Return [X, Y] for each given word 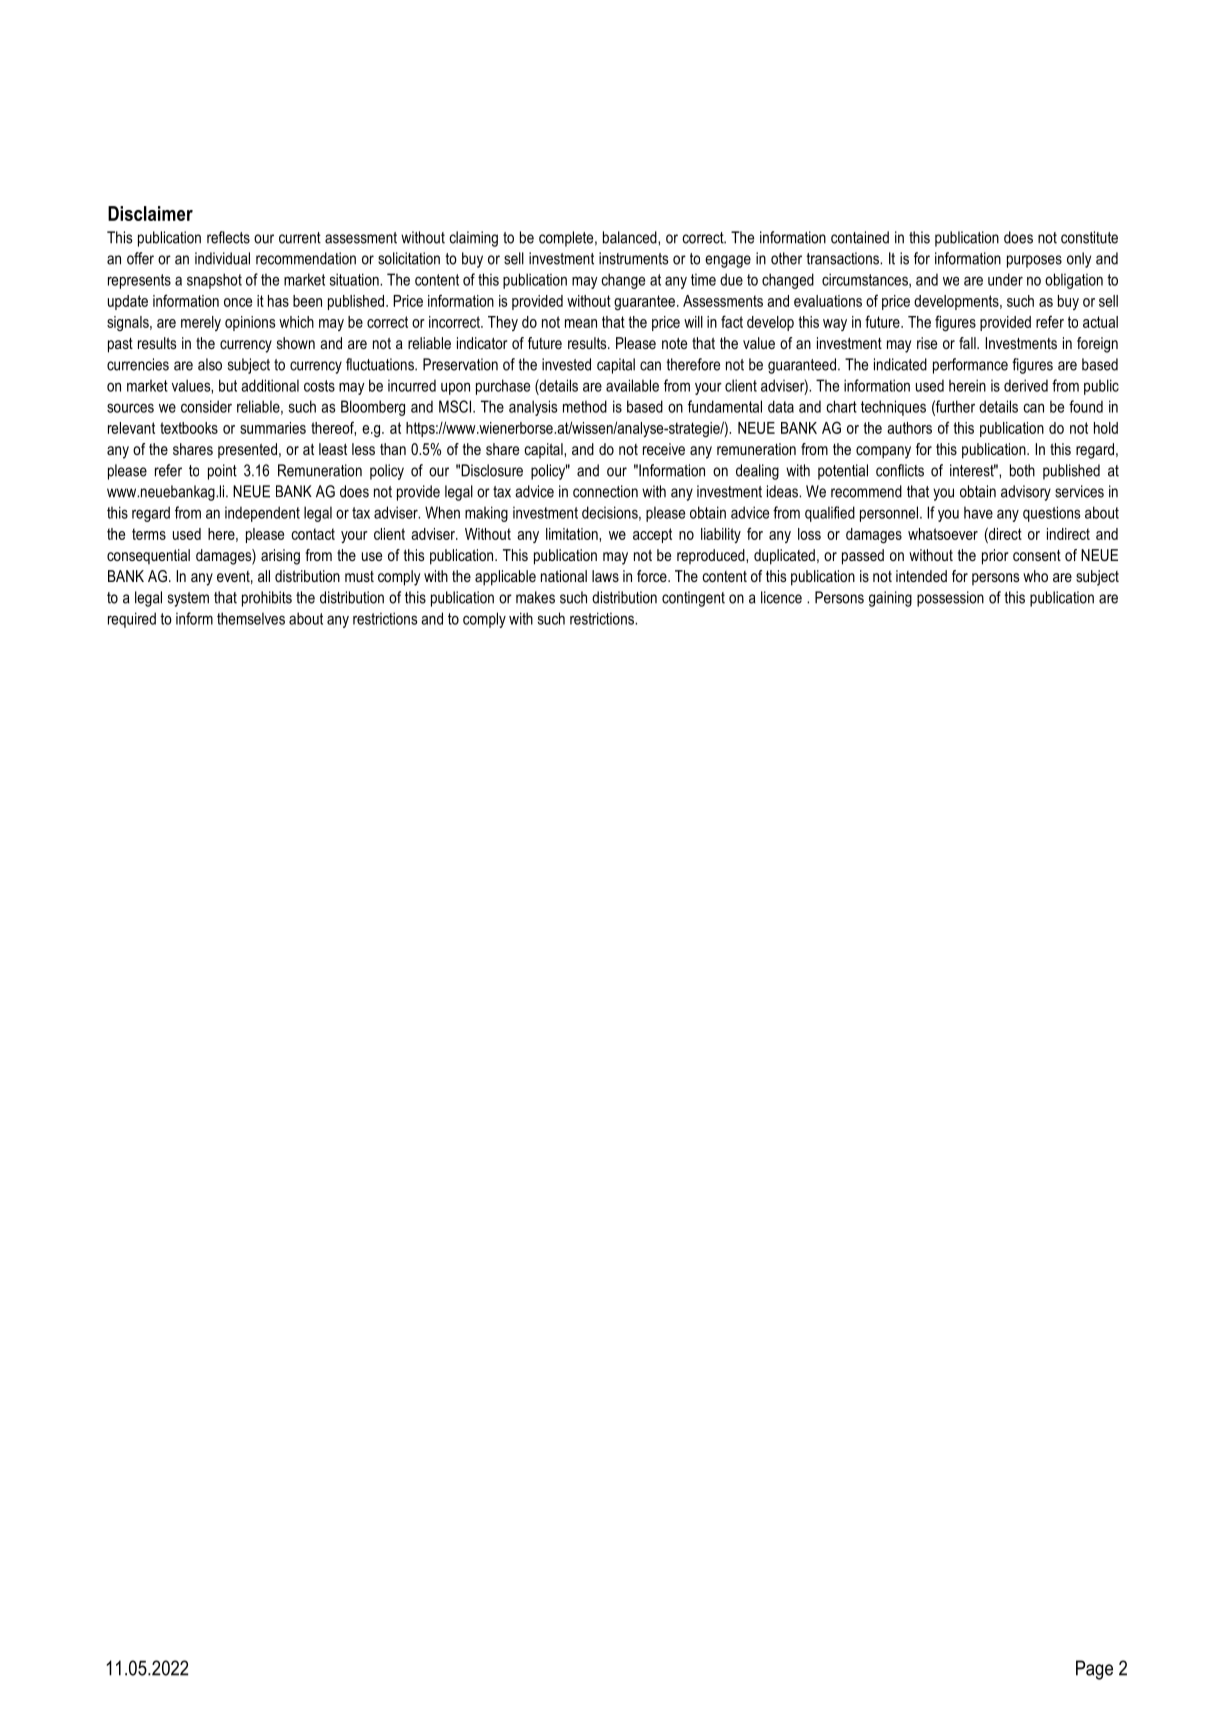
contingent [693, 599]
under [1005, 279]
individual [222, 258]
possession [950, 599]
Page [1094, 1670]
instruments [633, 258]
